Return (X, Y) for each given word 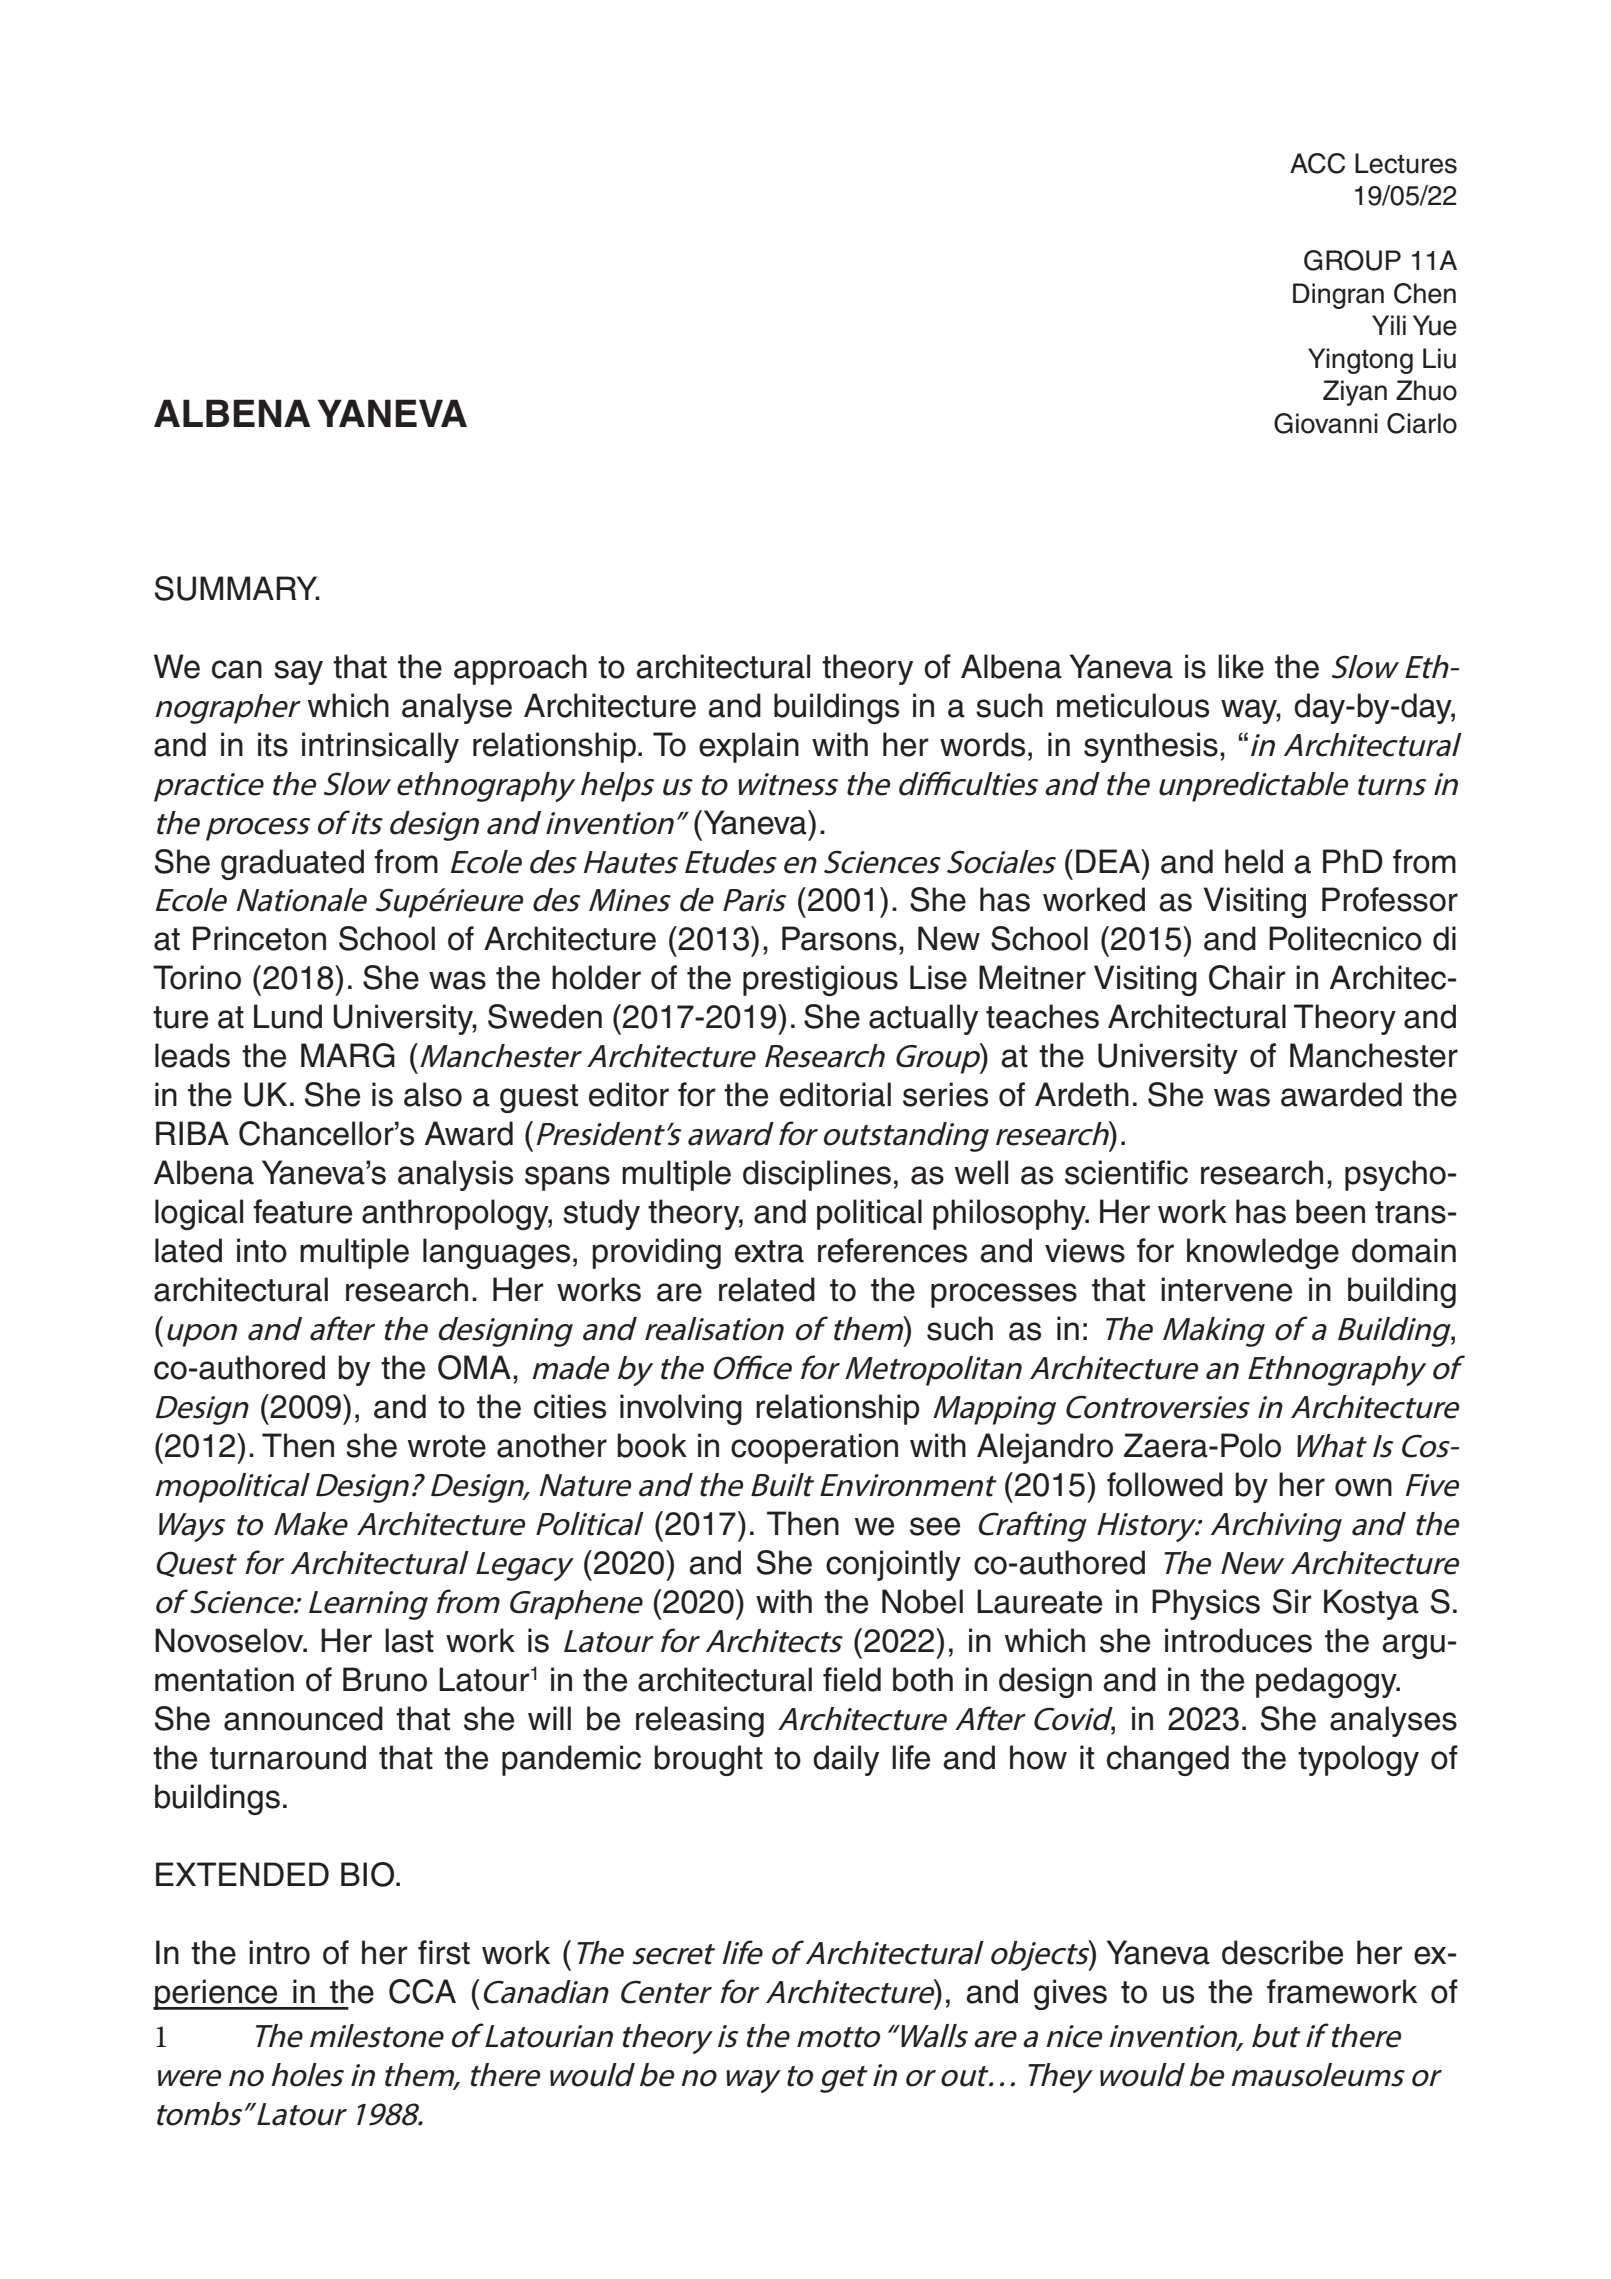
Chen (1425, 293)
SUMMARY (237, 588)
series (945, 1094)
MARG (348, 1055)
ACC (1317, 163)
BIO (367, 1874)
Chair (1247, 977)
